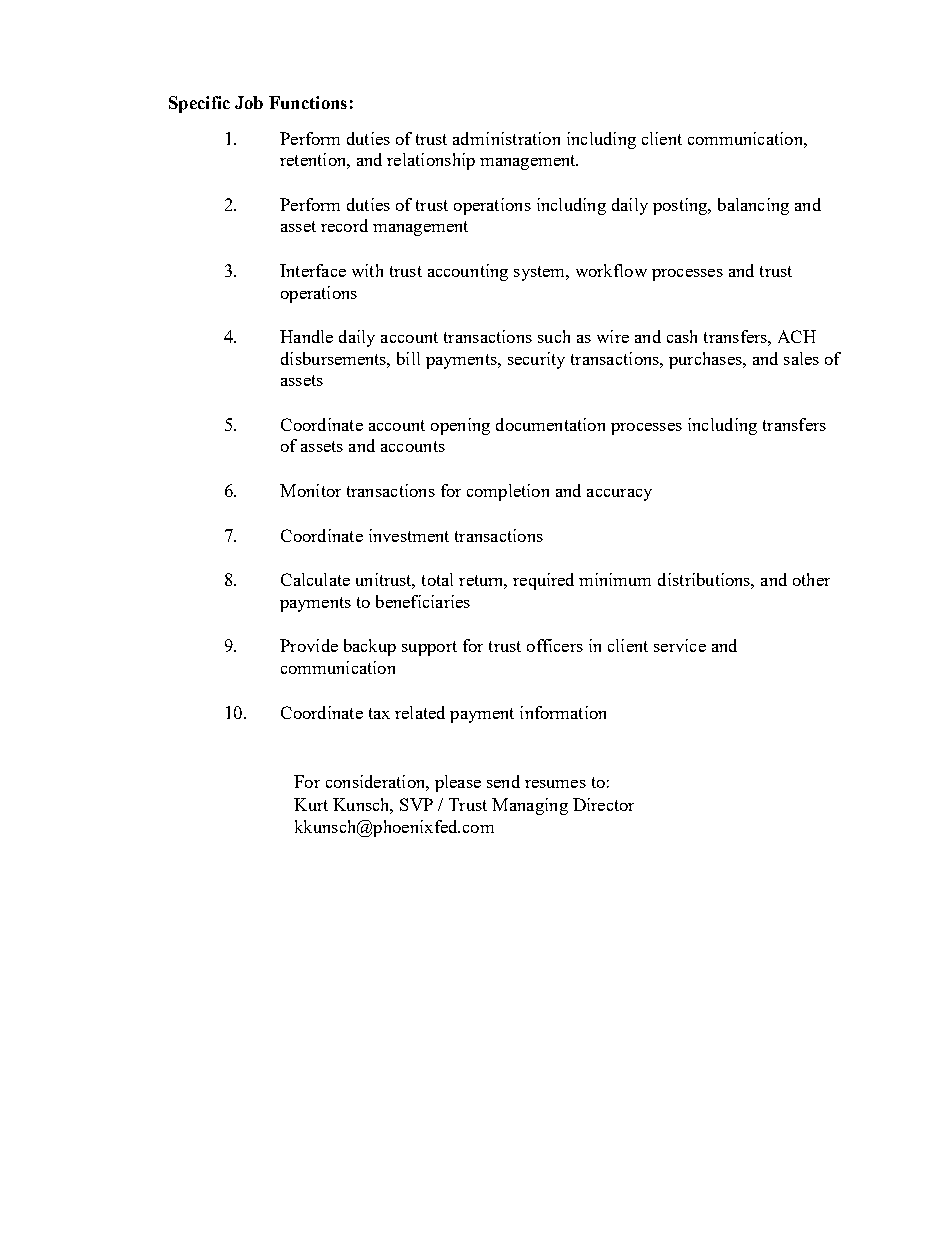  Describe the element at coordinates (536, 360) in the document. I see `security` at that location.
